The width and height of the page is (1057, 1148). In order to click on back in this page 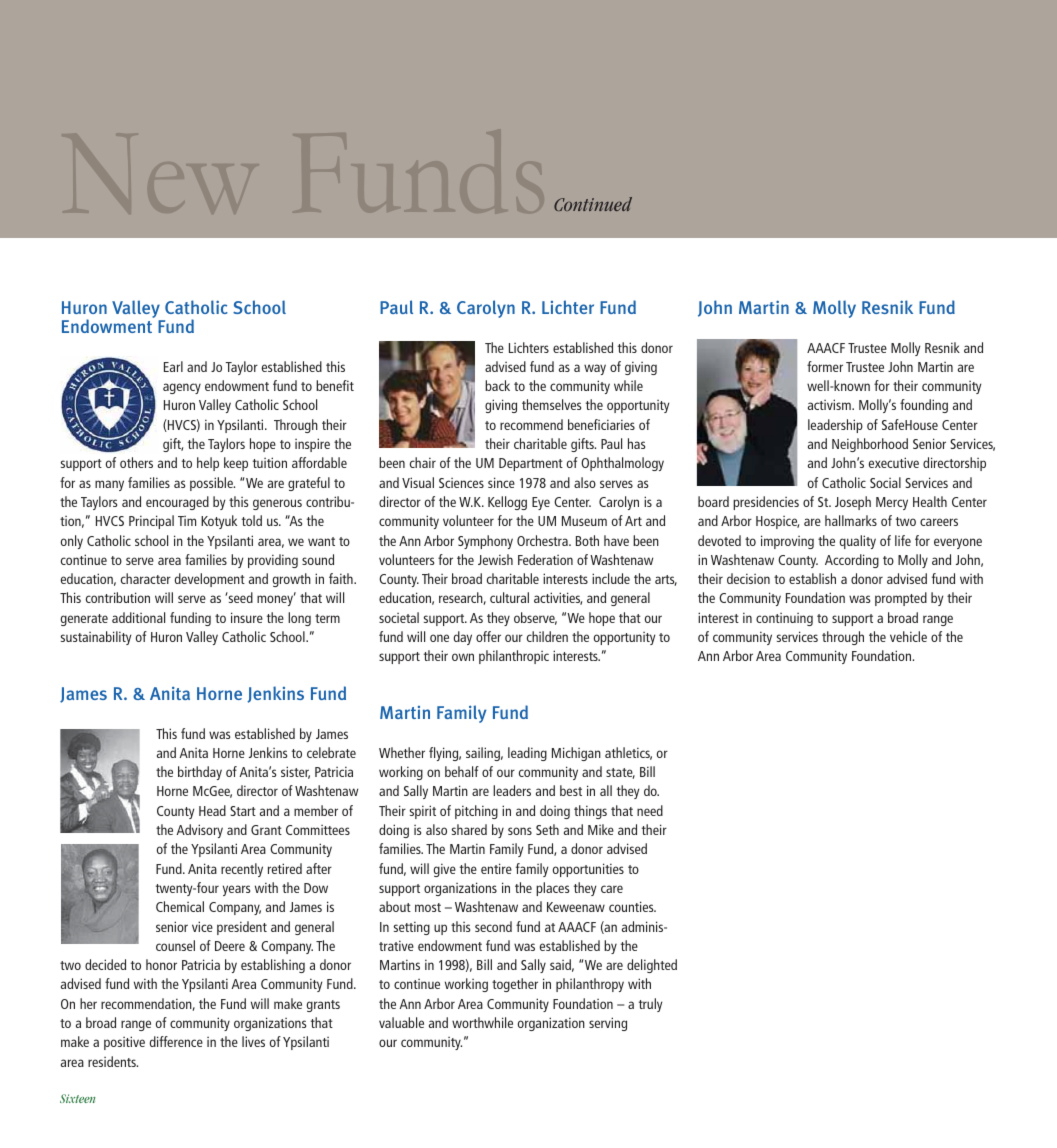, I will do `click(497, 385)`.
